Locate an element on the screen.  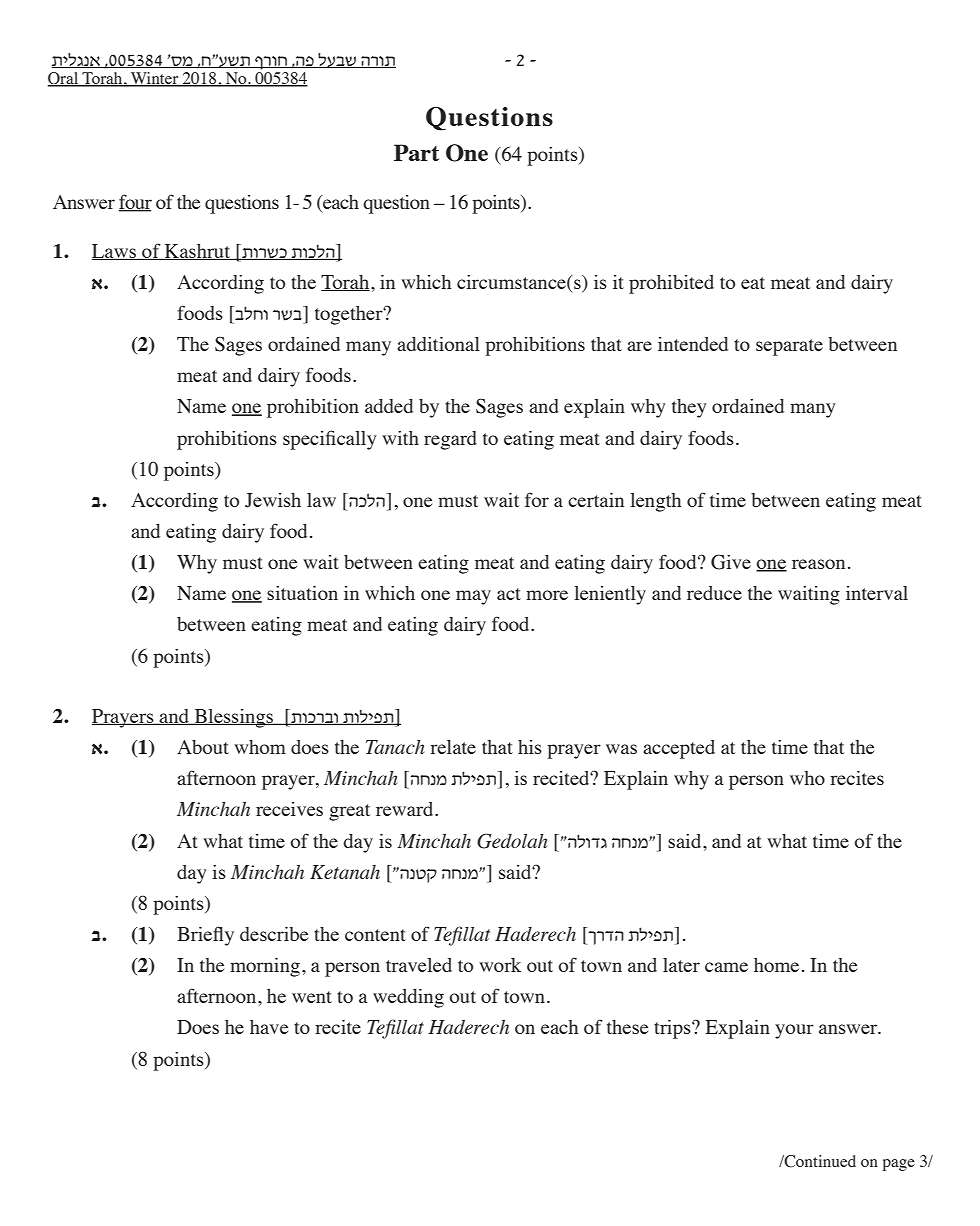
Winter is located at coordinates (155, 79).
